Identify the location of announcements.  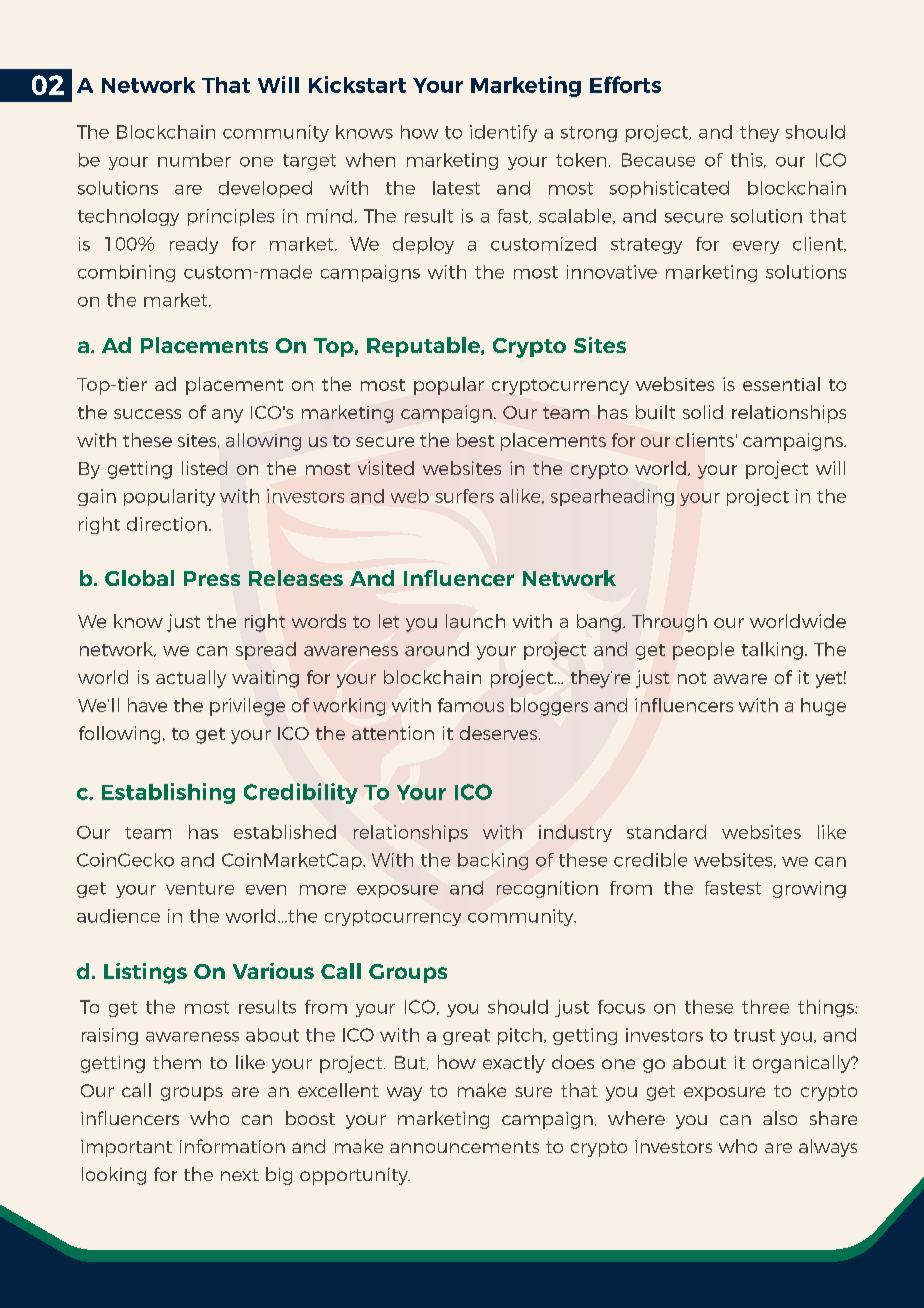
(464, 1147).
